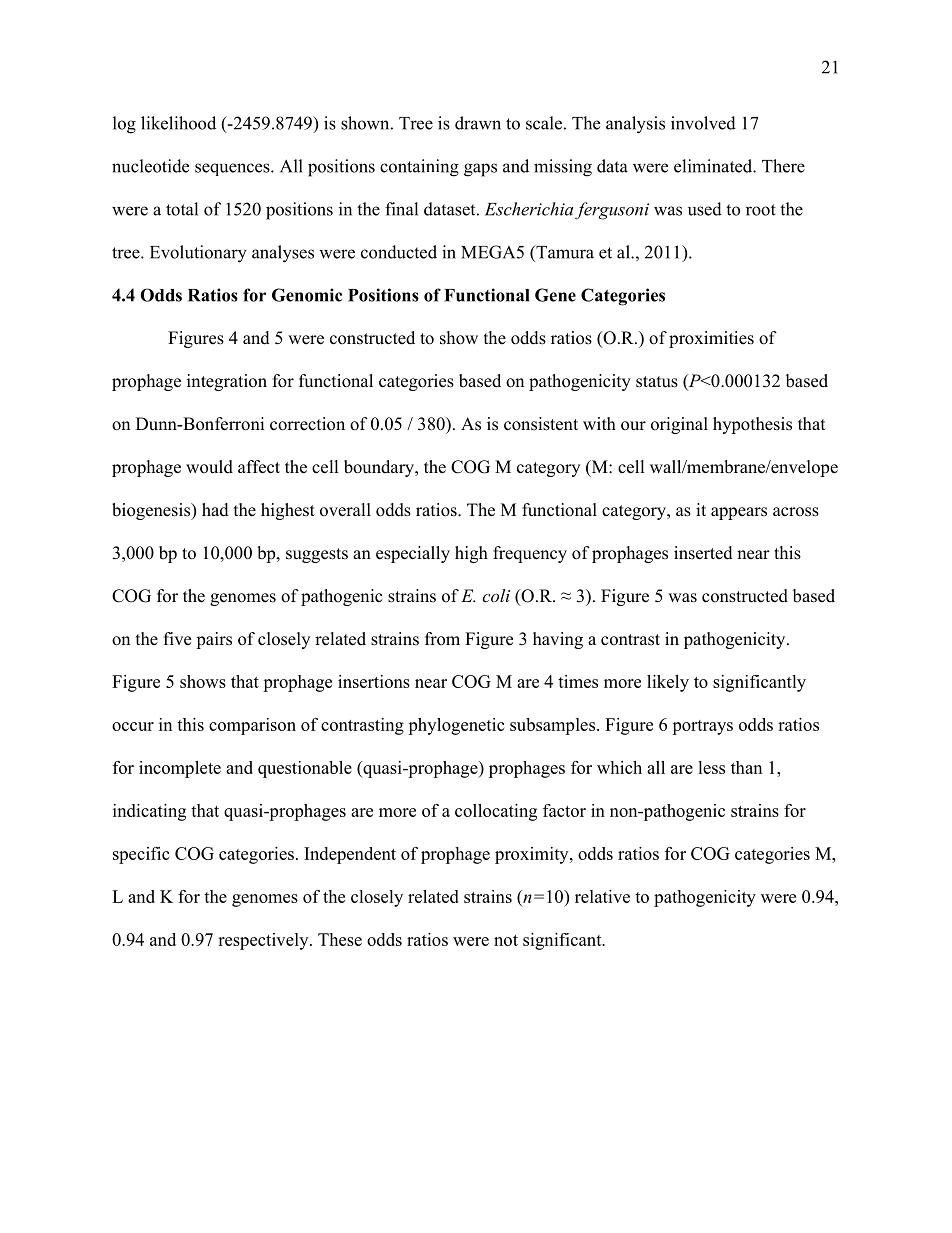 This screenshot has height=1233, width=952. Describe the element at coordinates (703, 553) in the screenshot. I see `inserted` at that location.
